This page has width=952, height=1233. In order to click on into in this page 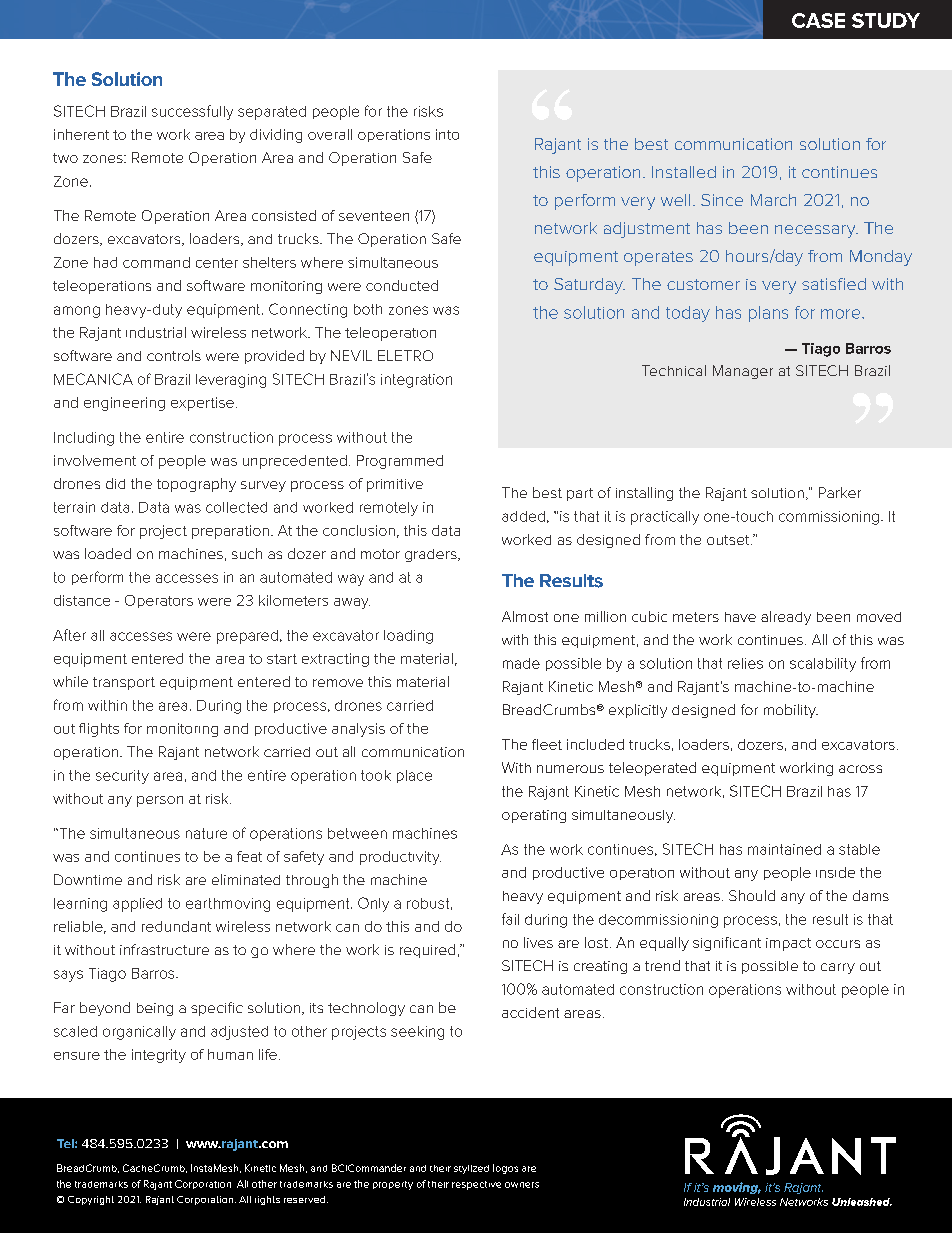, I will do `click(447, 134)`.
